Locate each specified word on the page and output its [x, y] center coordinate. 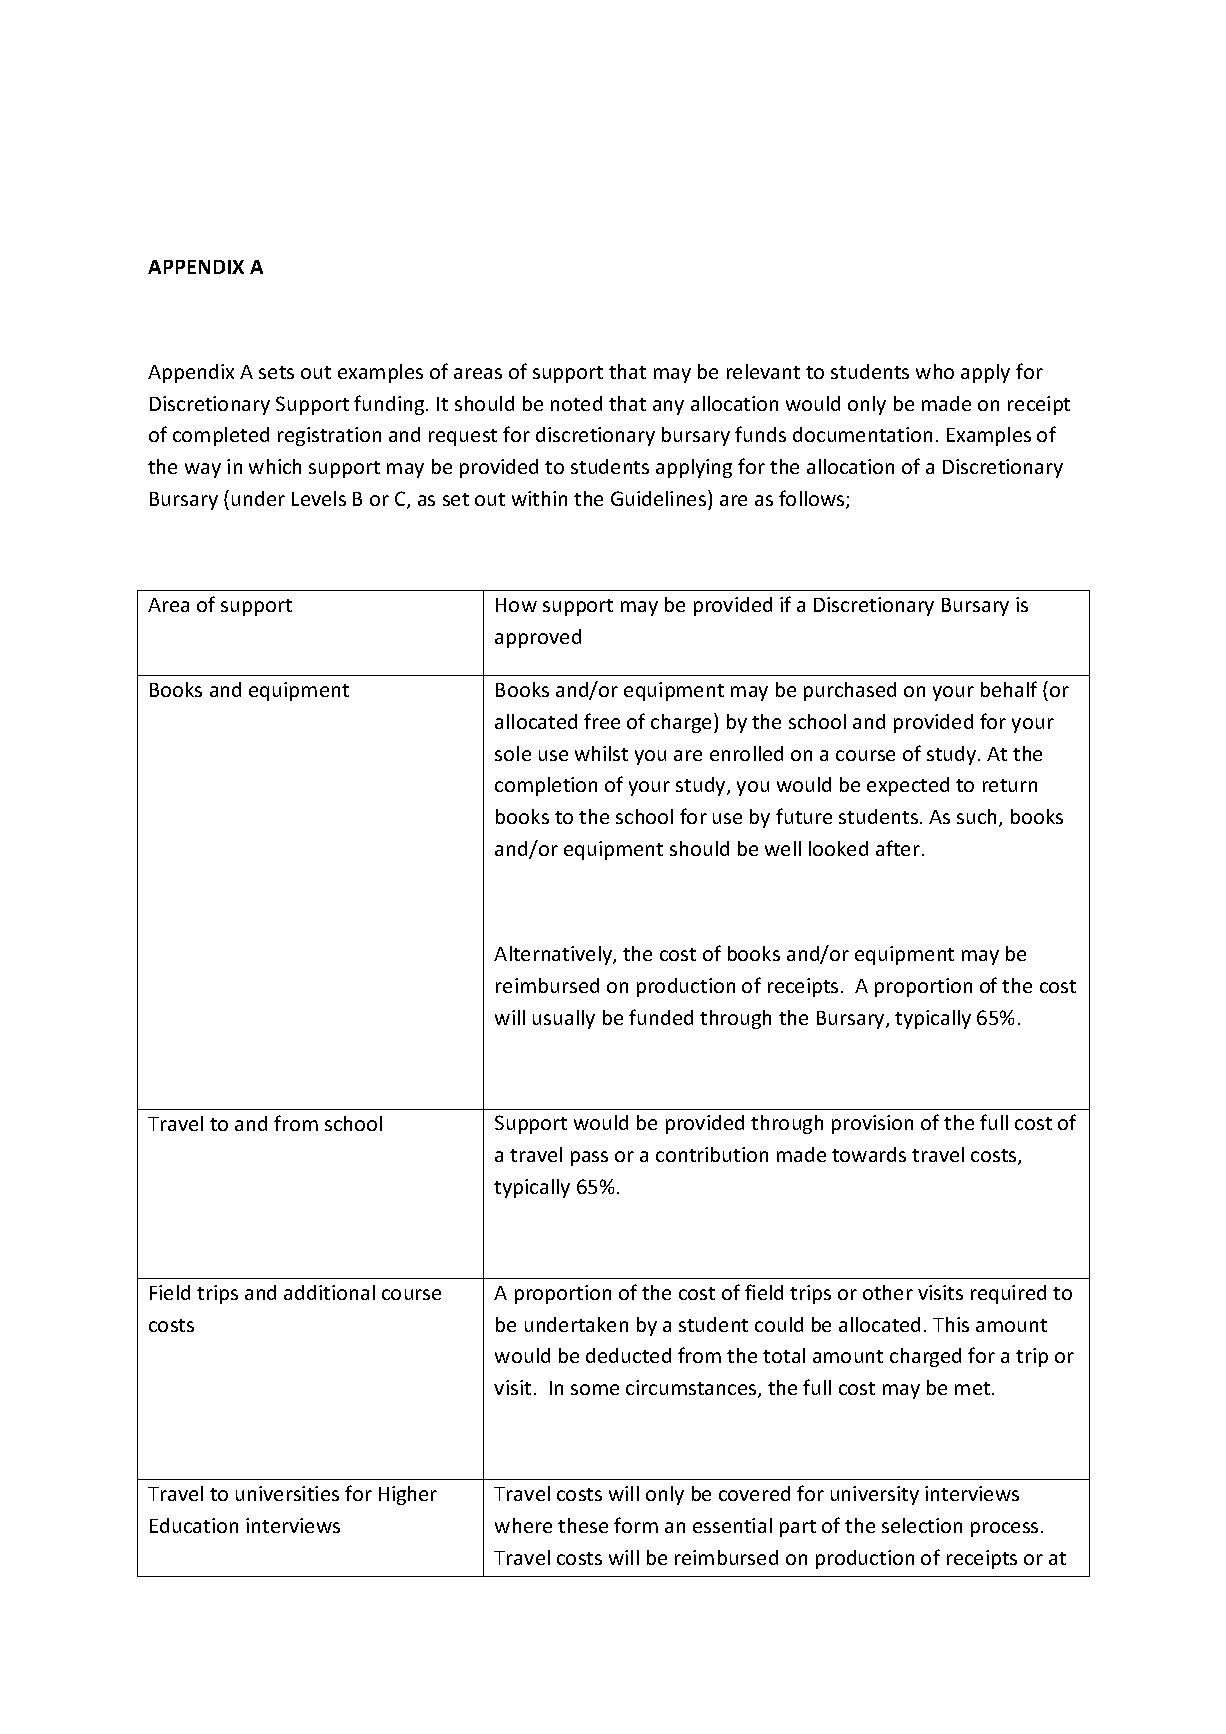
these [583, 1525]
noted [576, 403]
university [875, 1495]
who [935, 371]
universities [287, 1493]
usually [564, 1019]
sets [276, 372]
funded [661, 1017]
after [898, 848]
